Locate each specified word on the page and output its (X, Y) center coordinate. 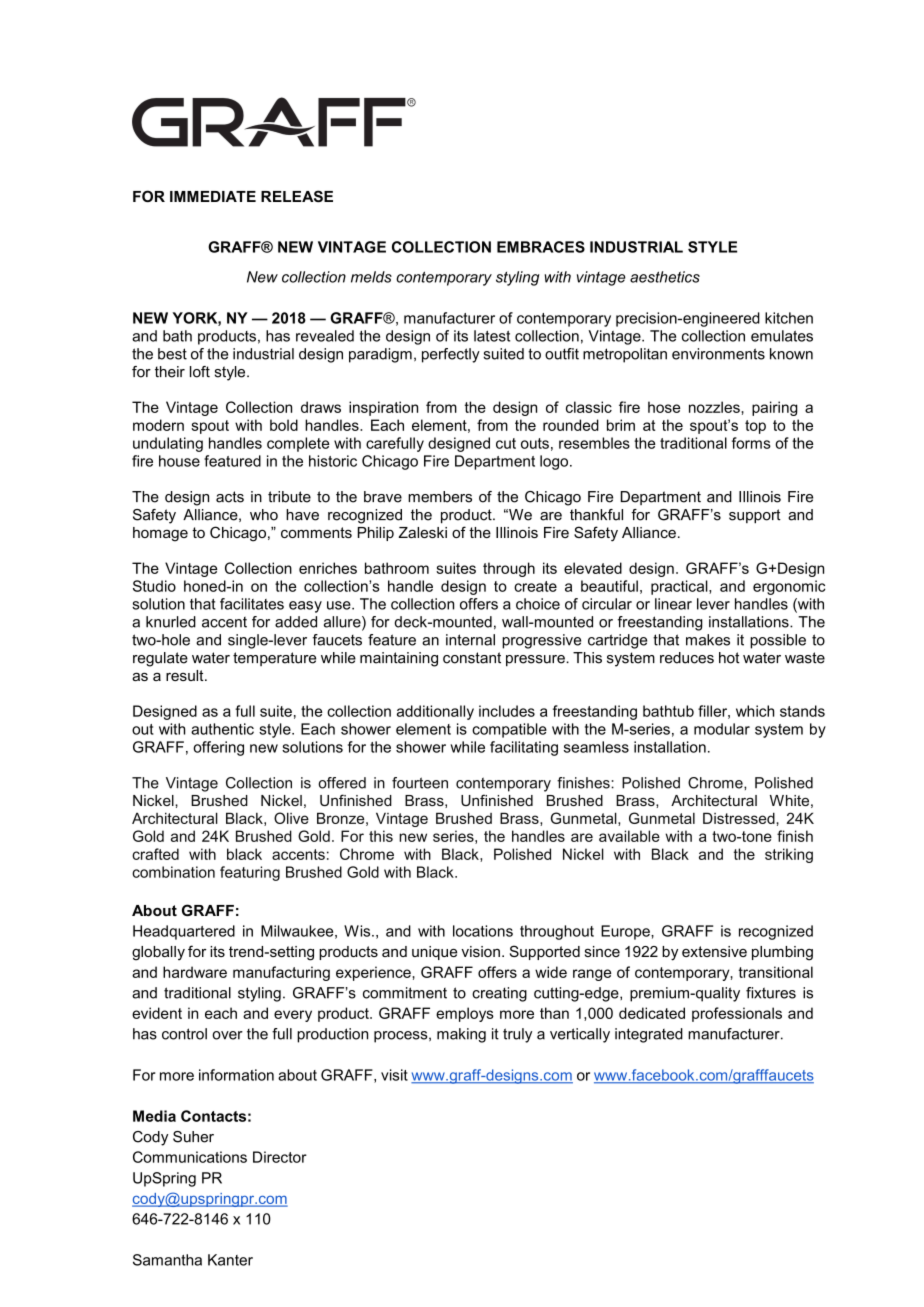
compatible (509, 730)
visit (394, 1075)
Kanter (230, 1260)
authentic (222, 729)
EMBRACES (541, 247)
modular (722, 729)
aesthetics (665, 277)
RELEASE (297, 196)
